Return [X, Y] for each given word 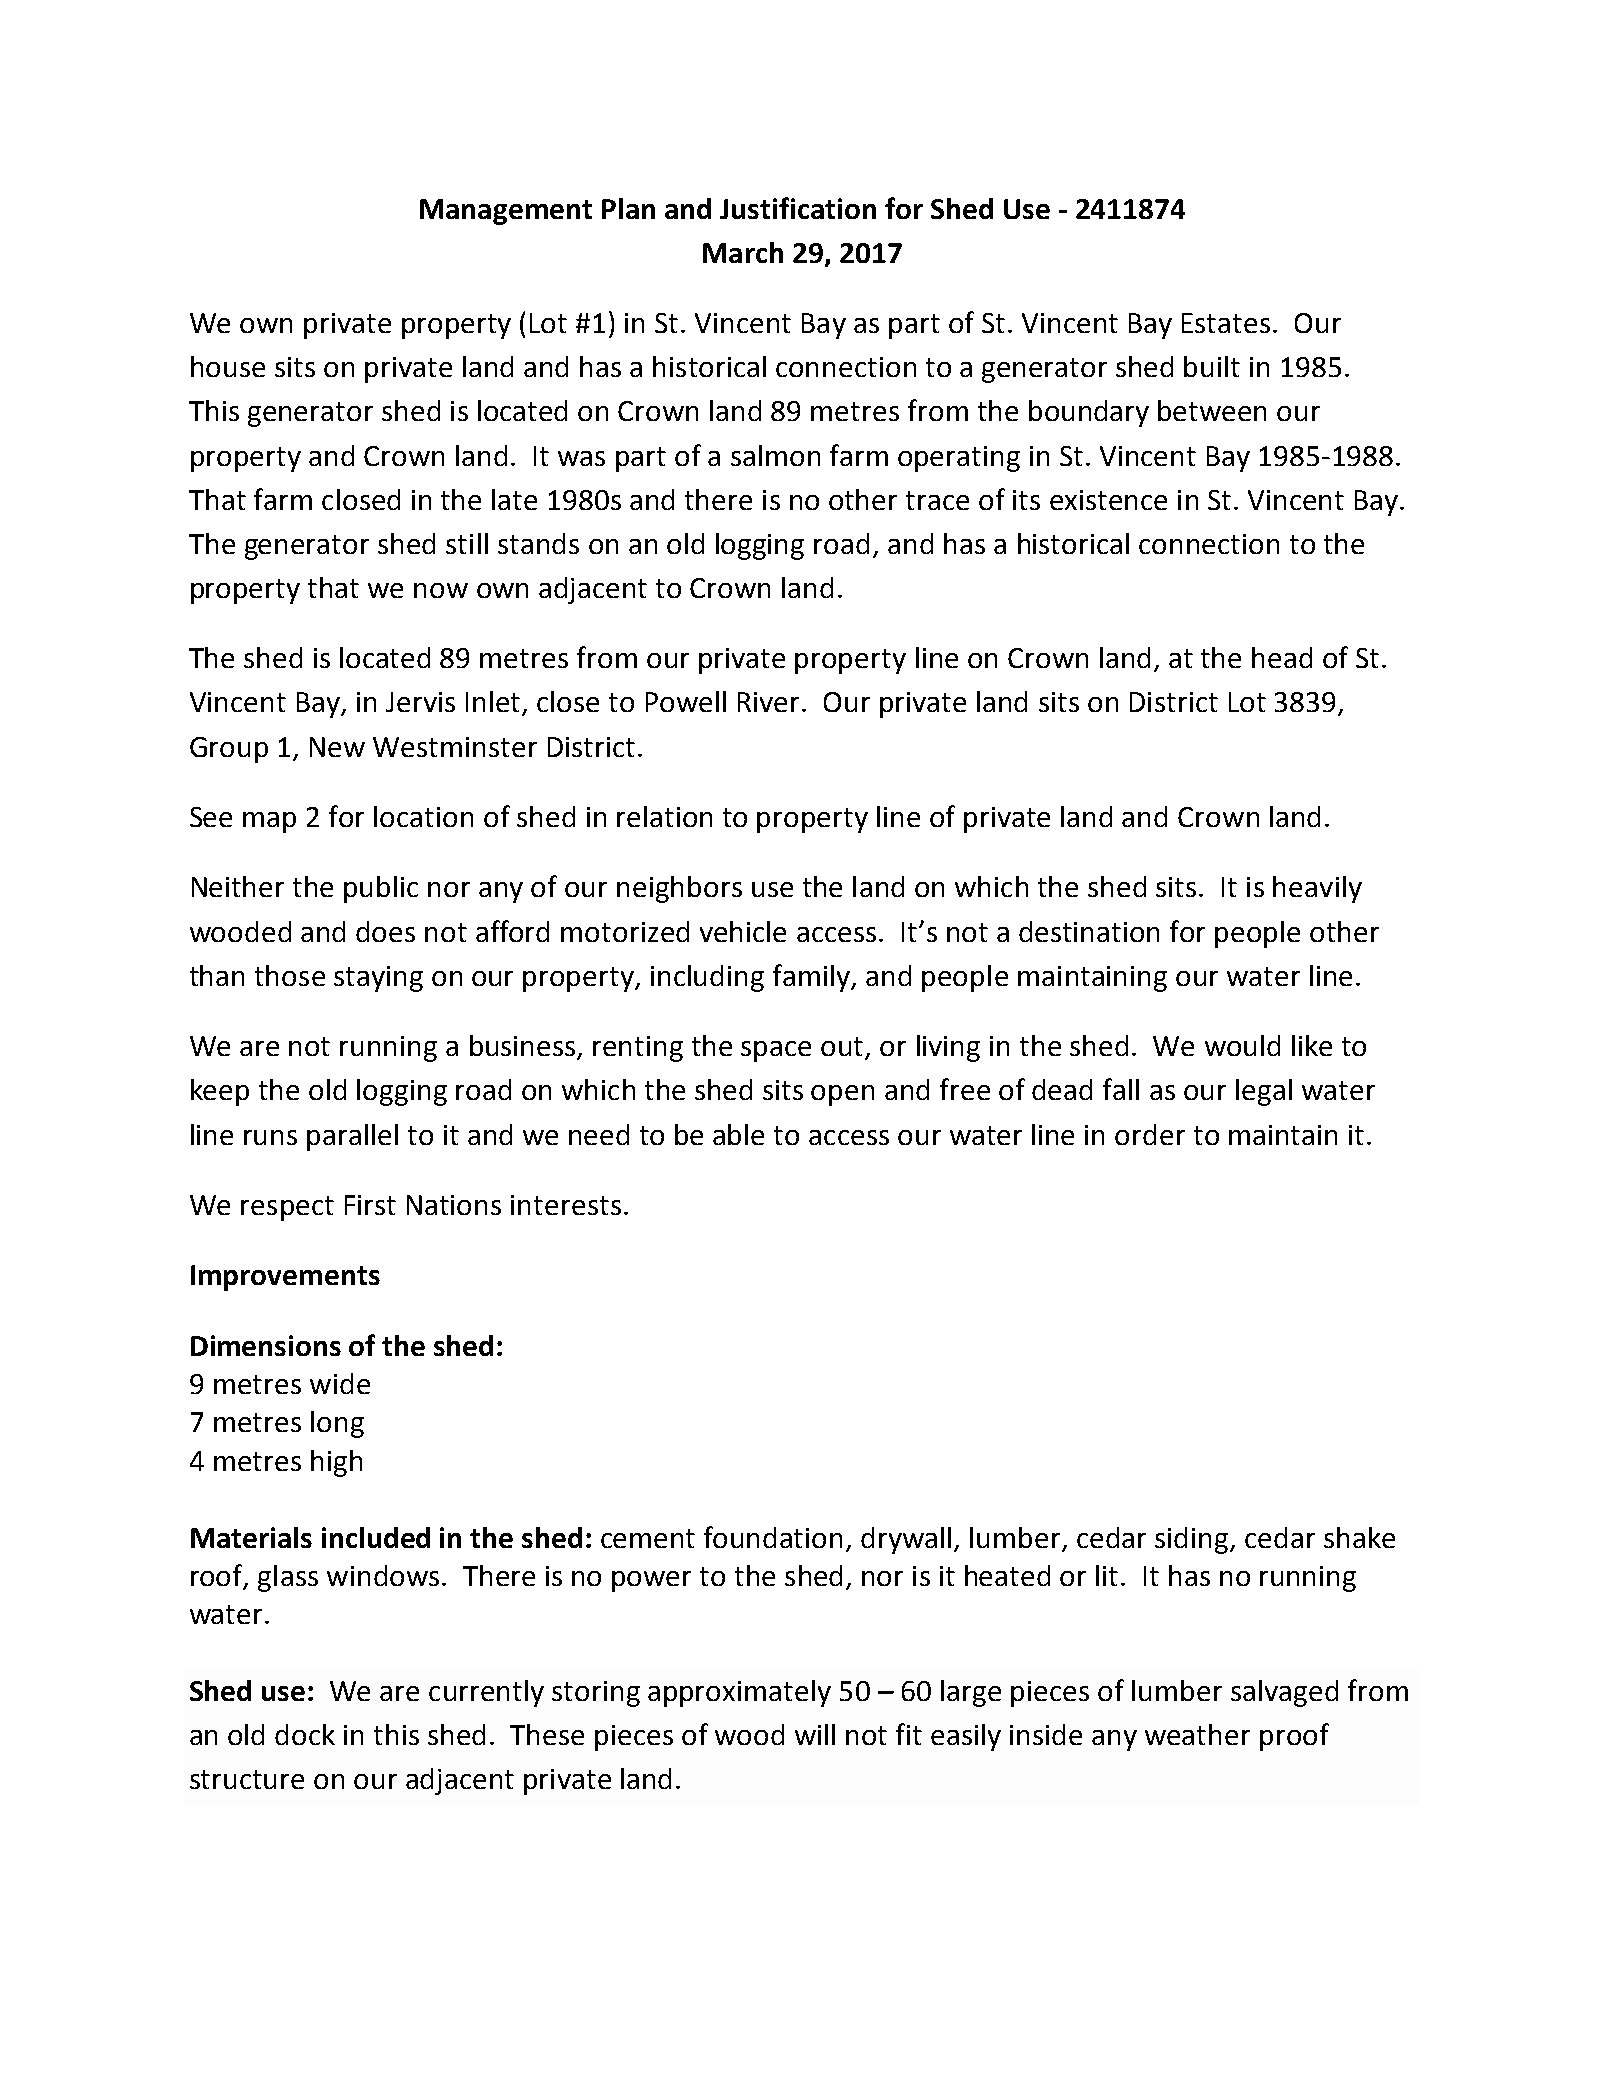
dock [305, 1734]
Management [506, 212]
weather [1197, 1734]
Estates [1226, 323]
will [815, 1734]
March [743, 252]
